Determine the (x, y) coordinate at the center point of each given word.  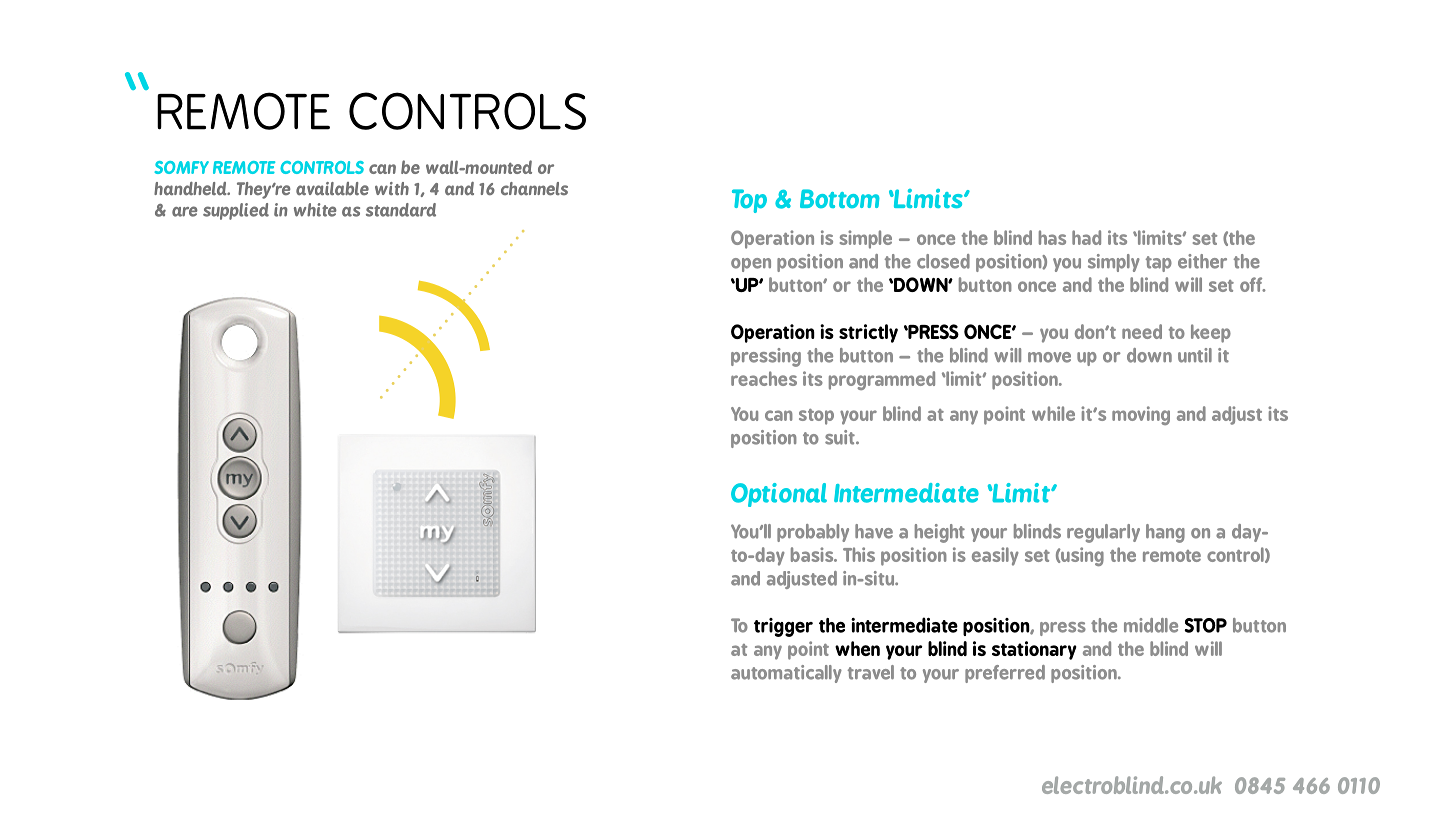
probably (813, 533)
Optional (779, 495)
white (315, 210)
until (1195, 355)
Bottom (840, 198)
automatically (786, 674)
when (857, 648)
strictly (868, 333)
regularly (1103, 533)
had (1086, 237)
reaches (764, 378)
